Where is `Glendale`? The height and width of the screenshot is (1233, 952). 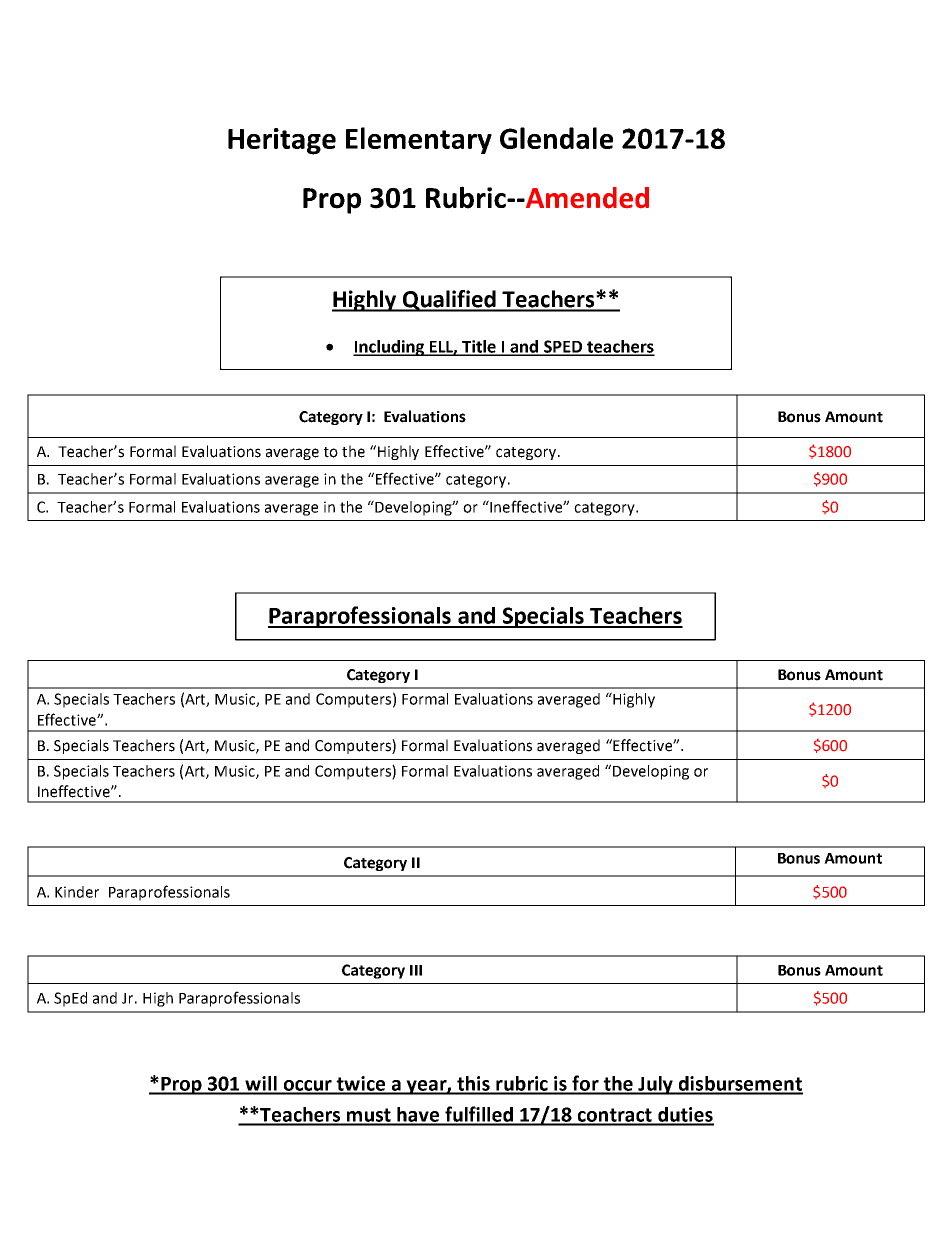 Glendale is located at coordinates (556, 138).
